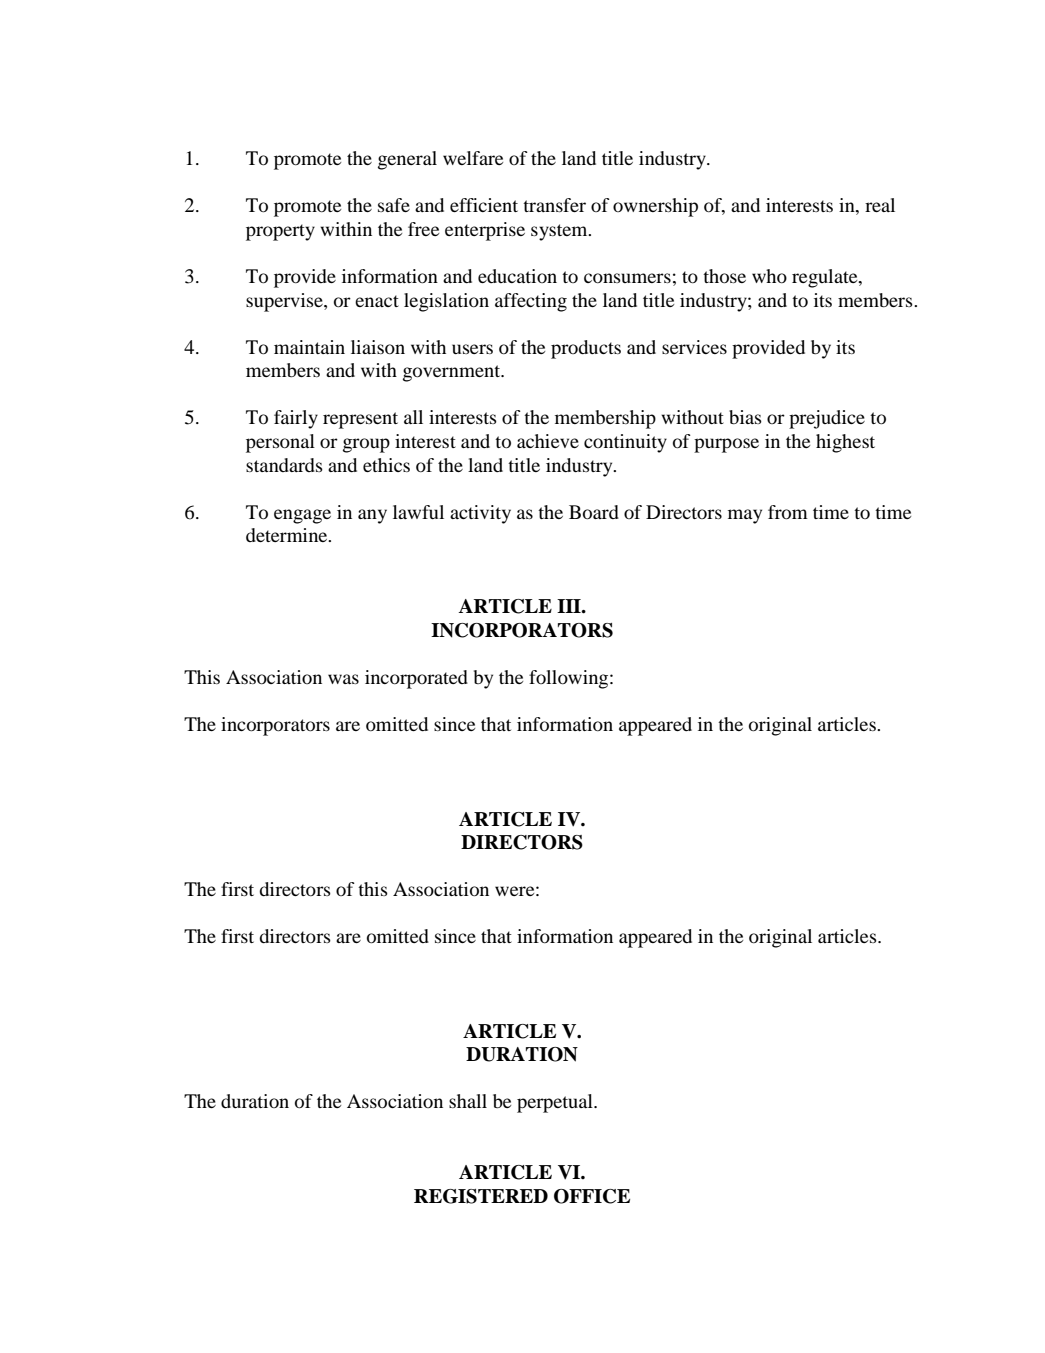 The height and width of the page is (1353, 1045). I want to click on OFFICE, so click(592, 1196).
